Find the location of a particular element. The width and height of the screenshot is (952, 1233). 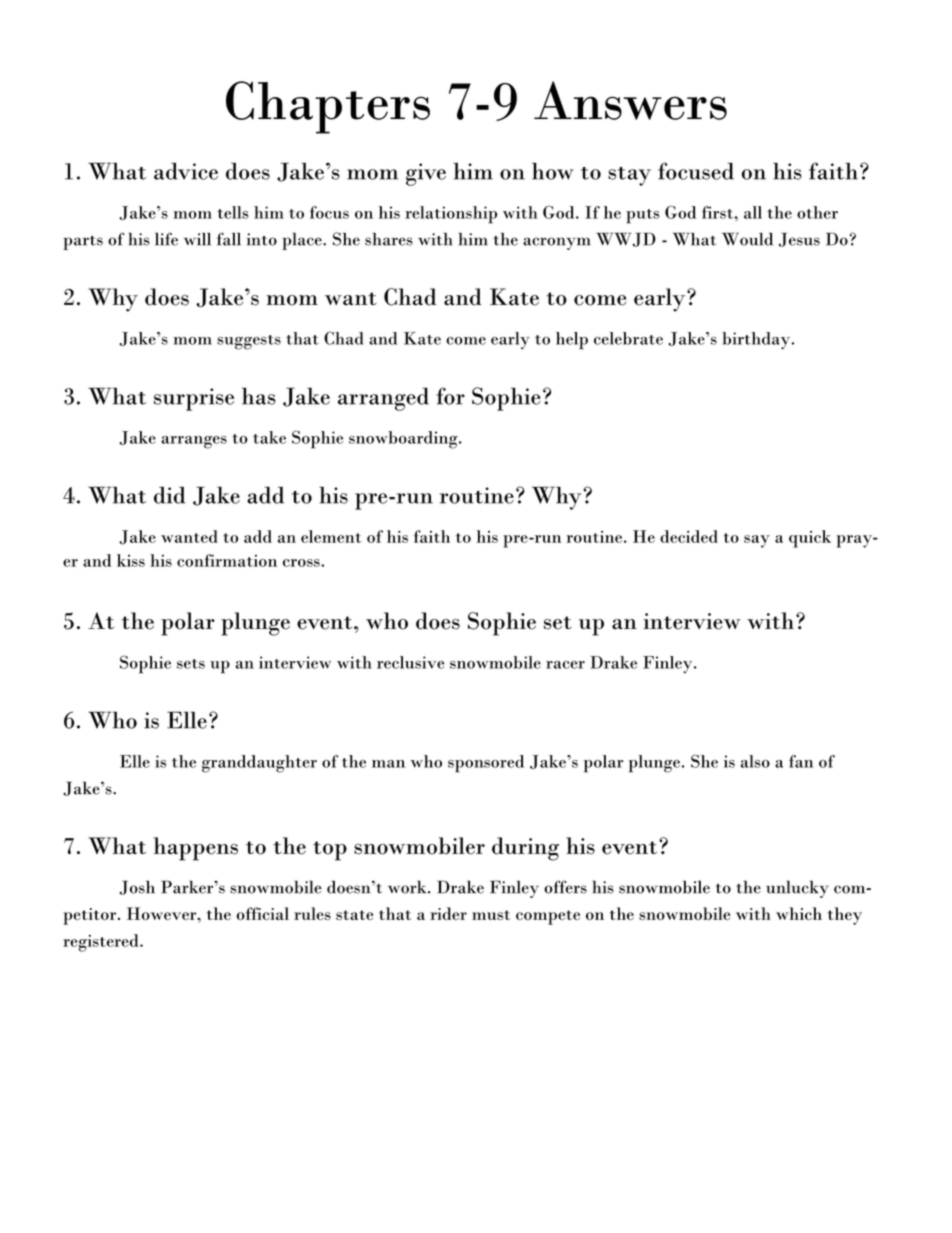

suggests is located at coordinates (249, 342).
